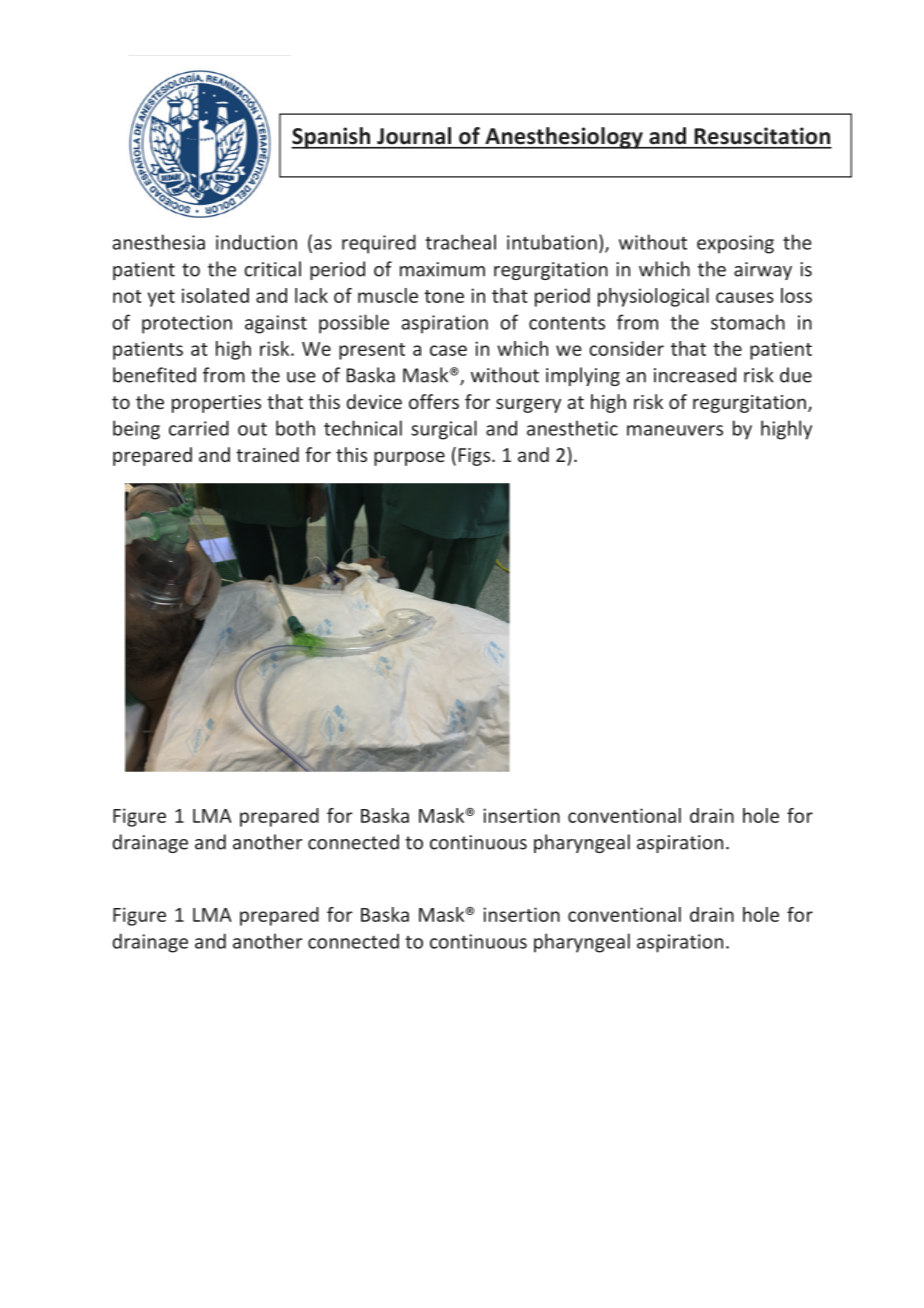 The image size is (924, 1308). I want to click on induction, so click(256, 242).
